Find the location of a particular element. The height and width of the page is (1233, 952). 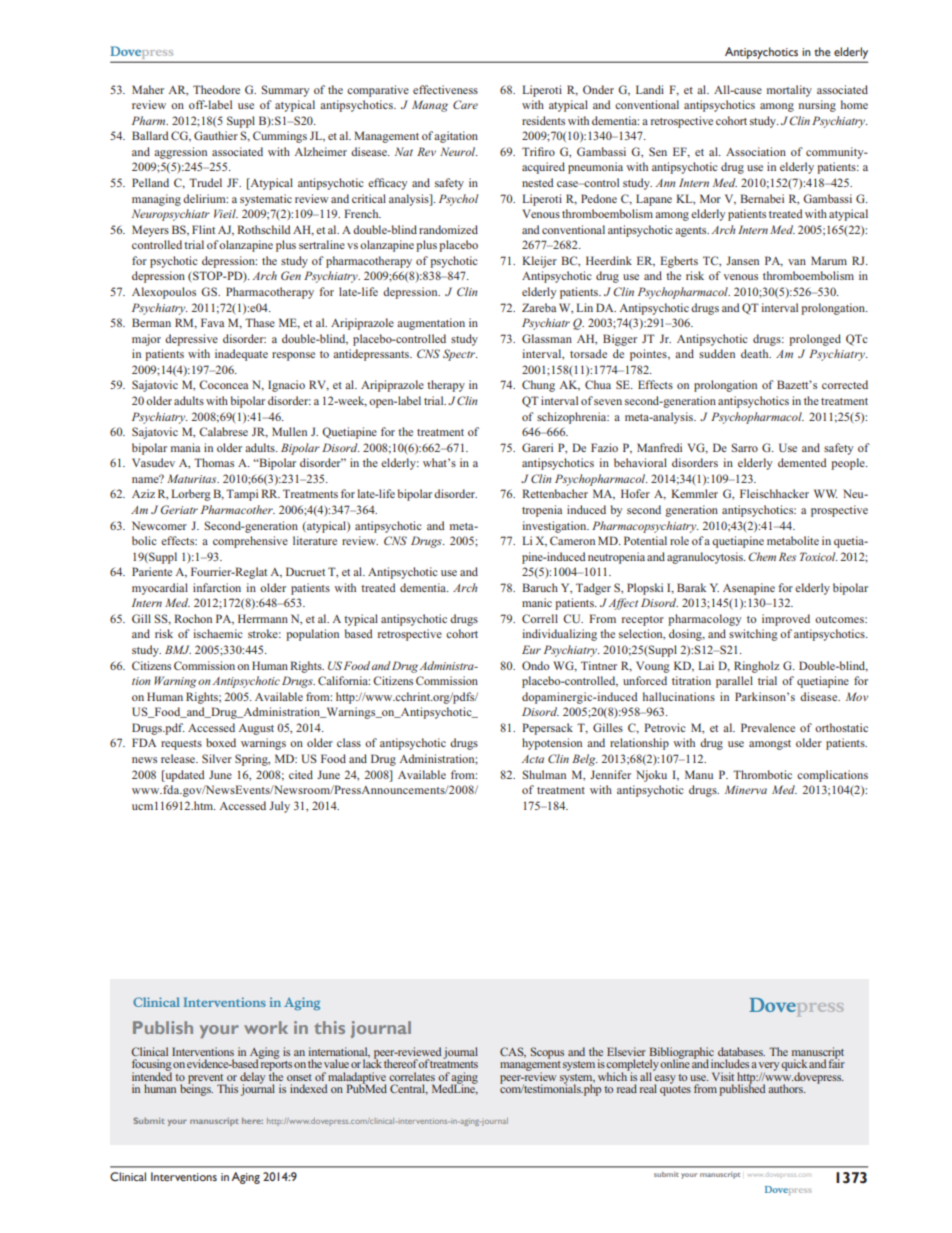

delay is located at coordinates (252, 1079).
